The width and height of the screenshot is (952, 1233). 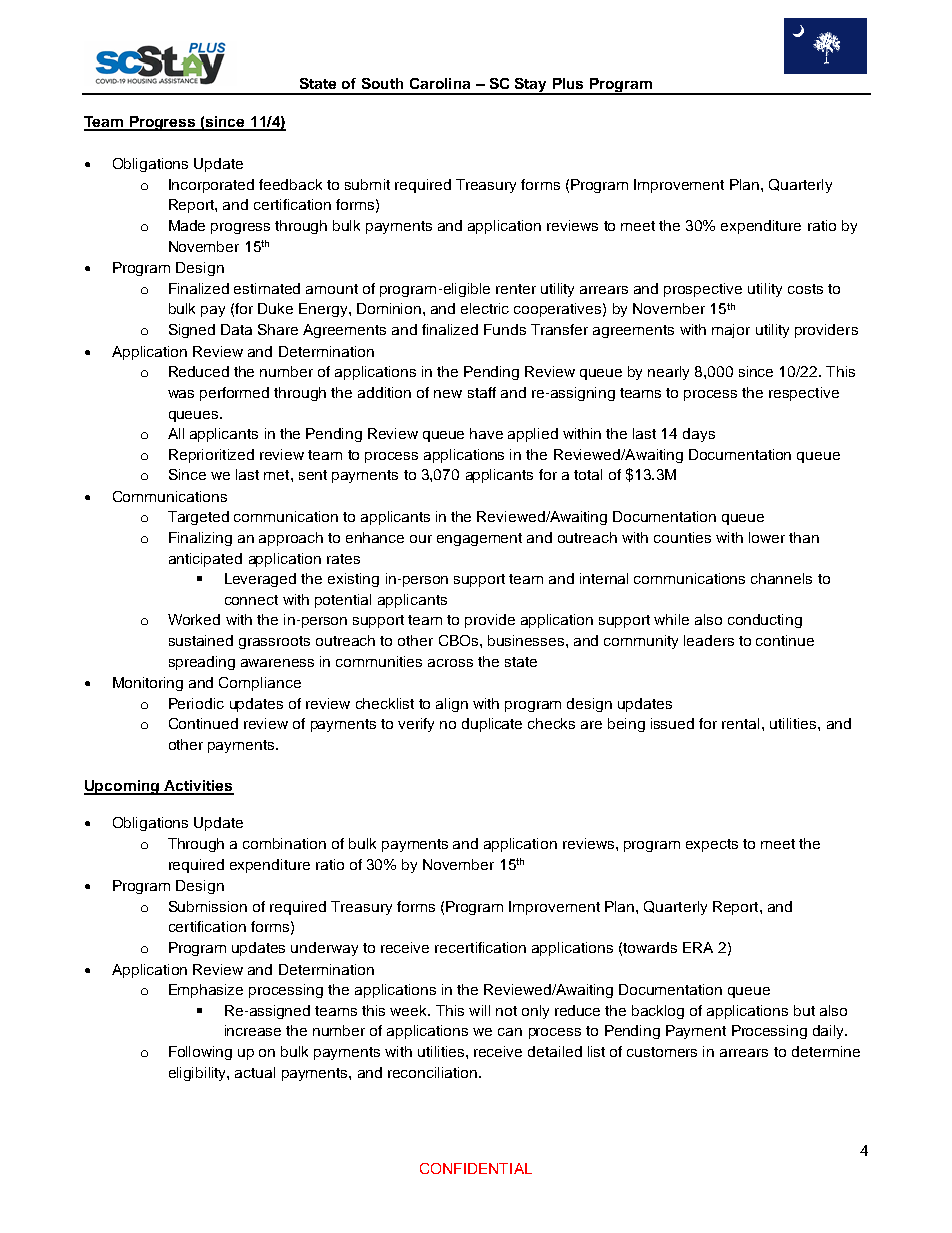 I want to click on actual, so click(x=255, y=1072).
